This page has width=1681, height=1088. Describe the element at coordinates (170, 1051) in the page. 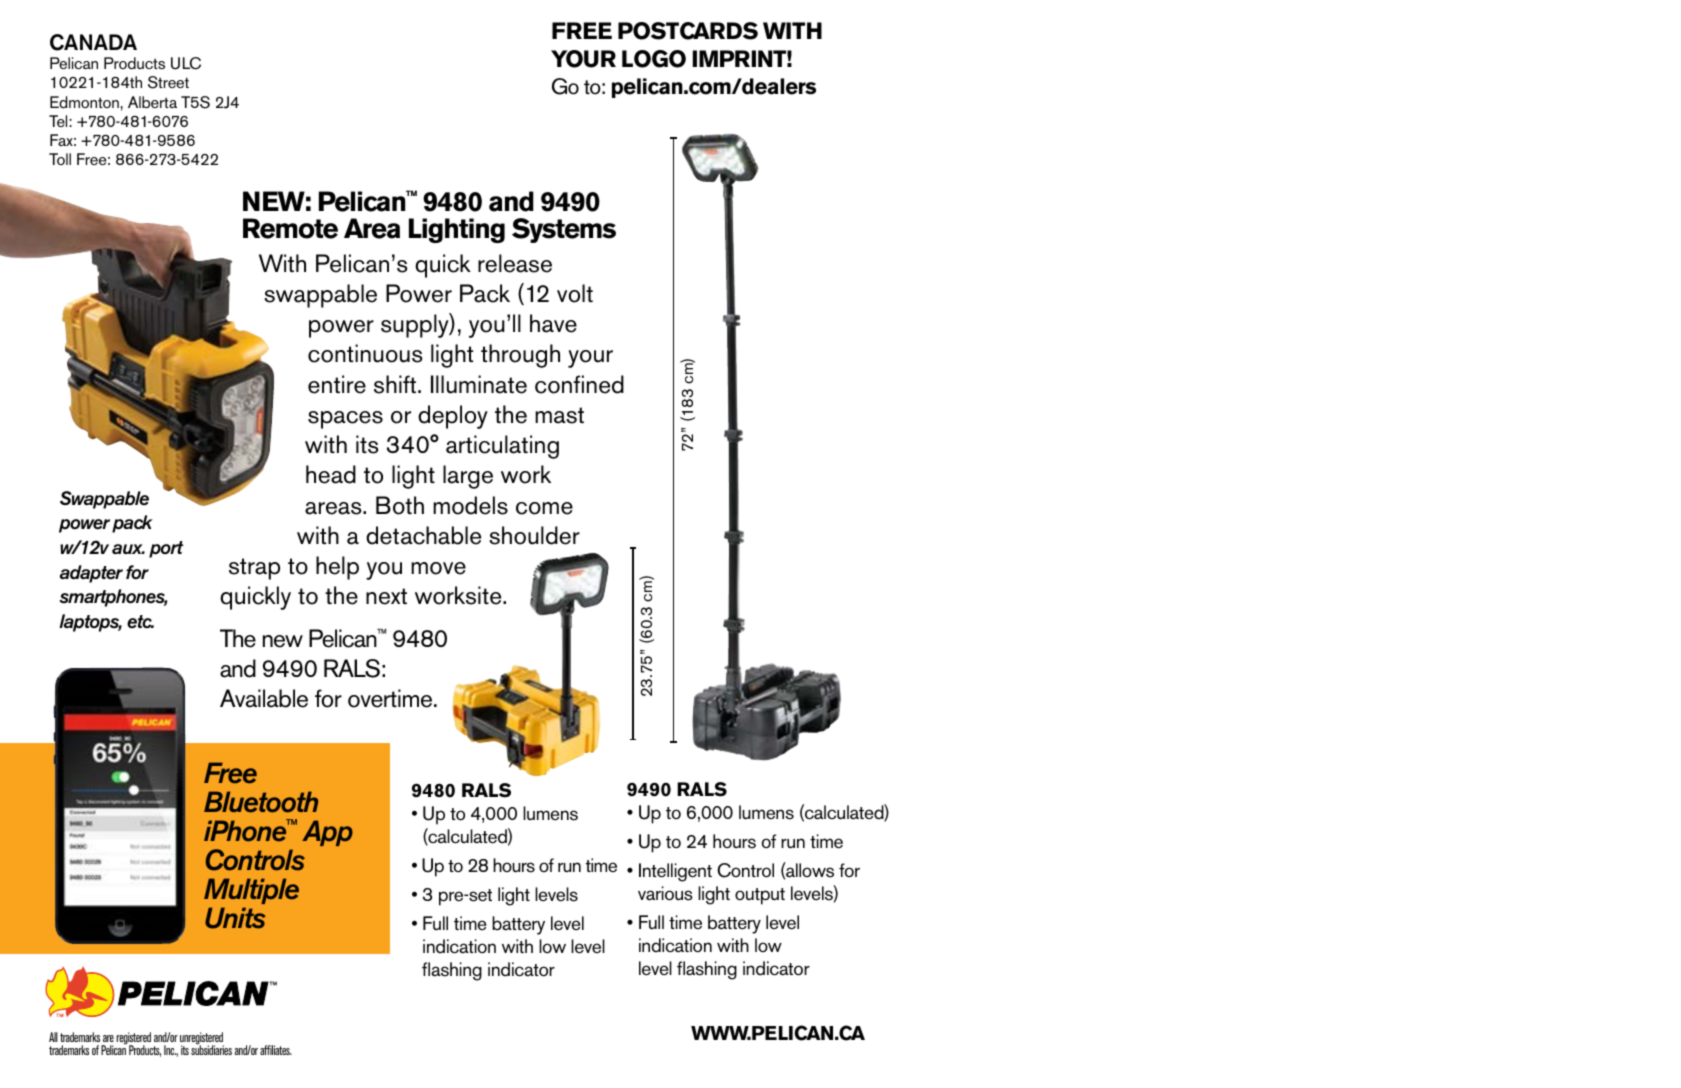

I see `Inc` at that location.
